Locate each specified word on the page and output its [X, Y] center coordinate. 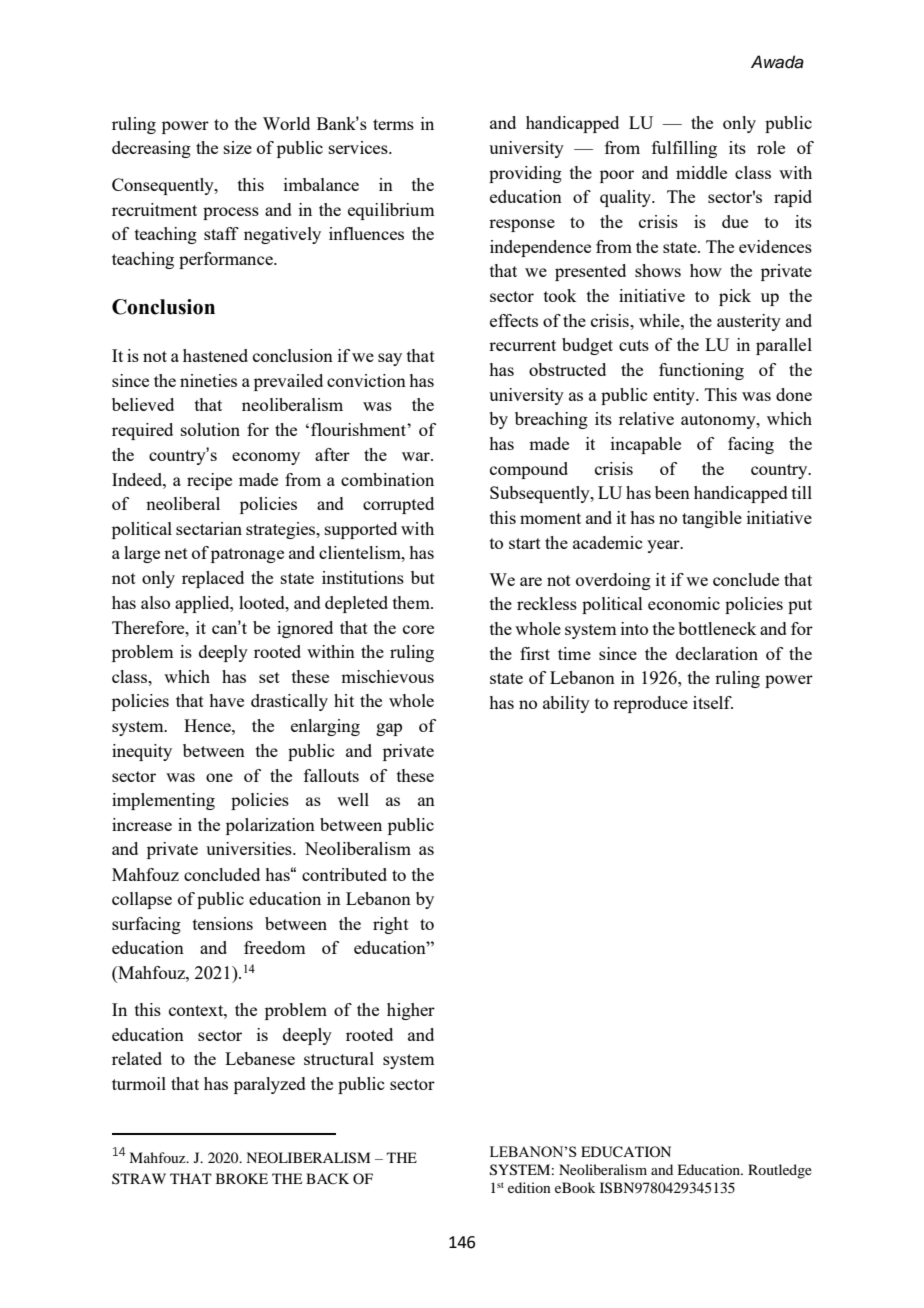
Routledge [780, 1171]
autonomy [719, 421]
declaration [717, 653]
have [226, 700]
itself [713, 702]
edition [529, 1187]
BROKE [242, 1178]
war [417, 456]
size [238, 147]
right [391, 925]
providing [525, 174]
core [418, 629]
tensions [223, 923]
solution [210, 429]
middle [701, 172]
